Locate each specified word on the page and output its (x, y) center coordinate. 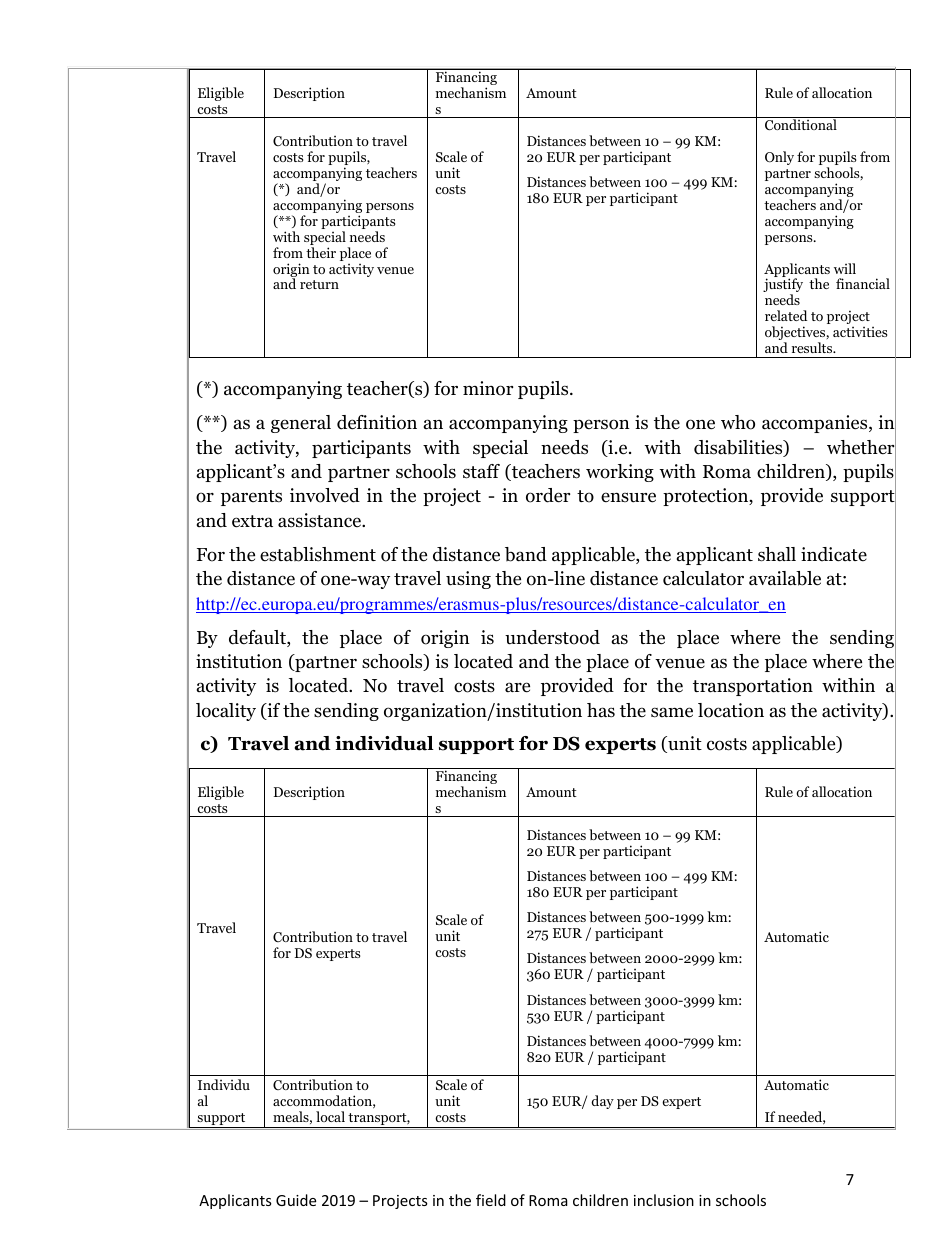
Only (779, 158)
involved (325, 495)
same (672, 712)
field (491, 1200)
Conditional (801, 125)
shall (777, 554)
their (321, 252)
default (258, 638)
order (548, 495)
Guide (296, 1200)
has (601, 710)
